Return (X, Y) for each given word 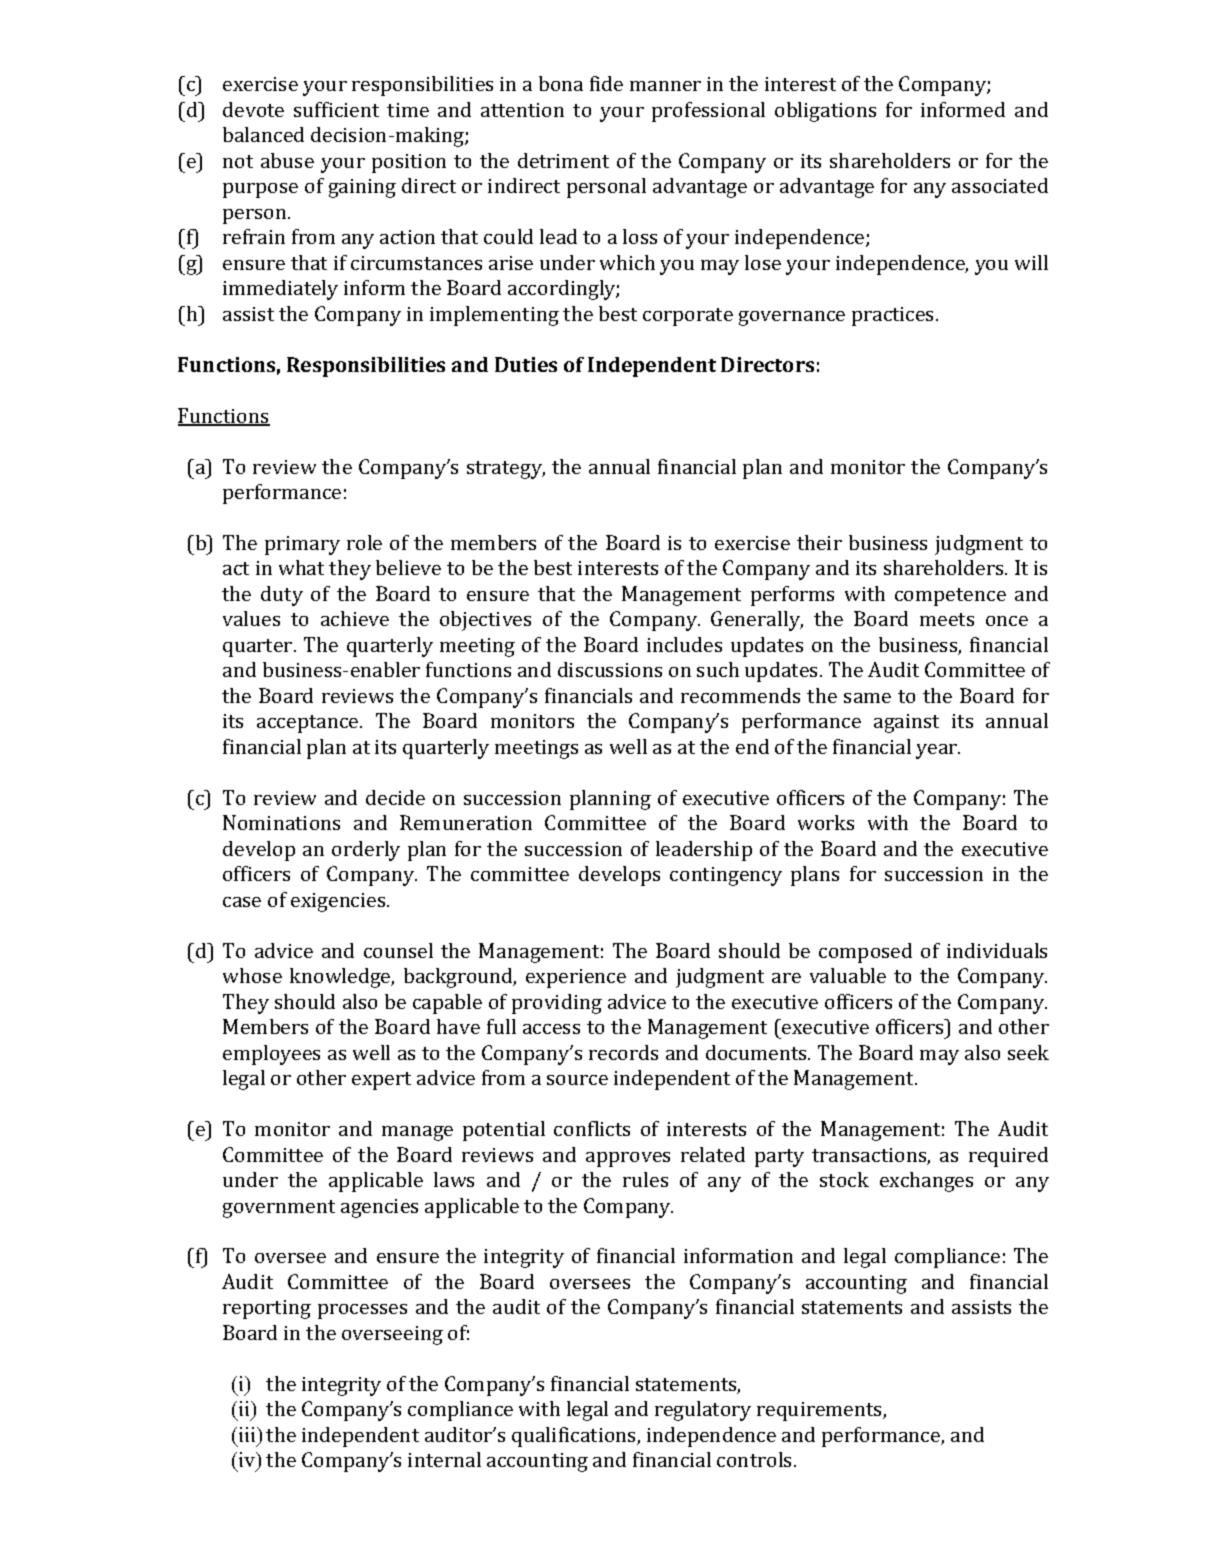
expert (381, 1081)
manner (665, 86)
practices (894, 316)
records (623, 1052)
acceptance (309, 724)
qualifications (575, 1437)
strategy (506, 470)
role (364, 542)
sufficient (336, 109)
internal (444, 1459)
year (938, 751)
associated (1000, 185)
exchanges (926, 1182)
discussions (610, 669)
